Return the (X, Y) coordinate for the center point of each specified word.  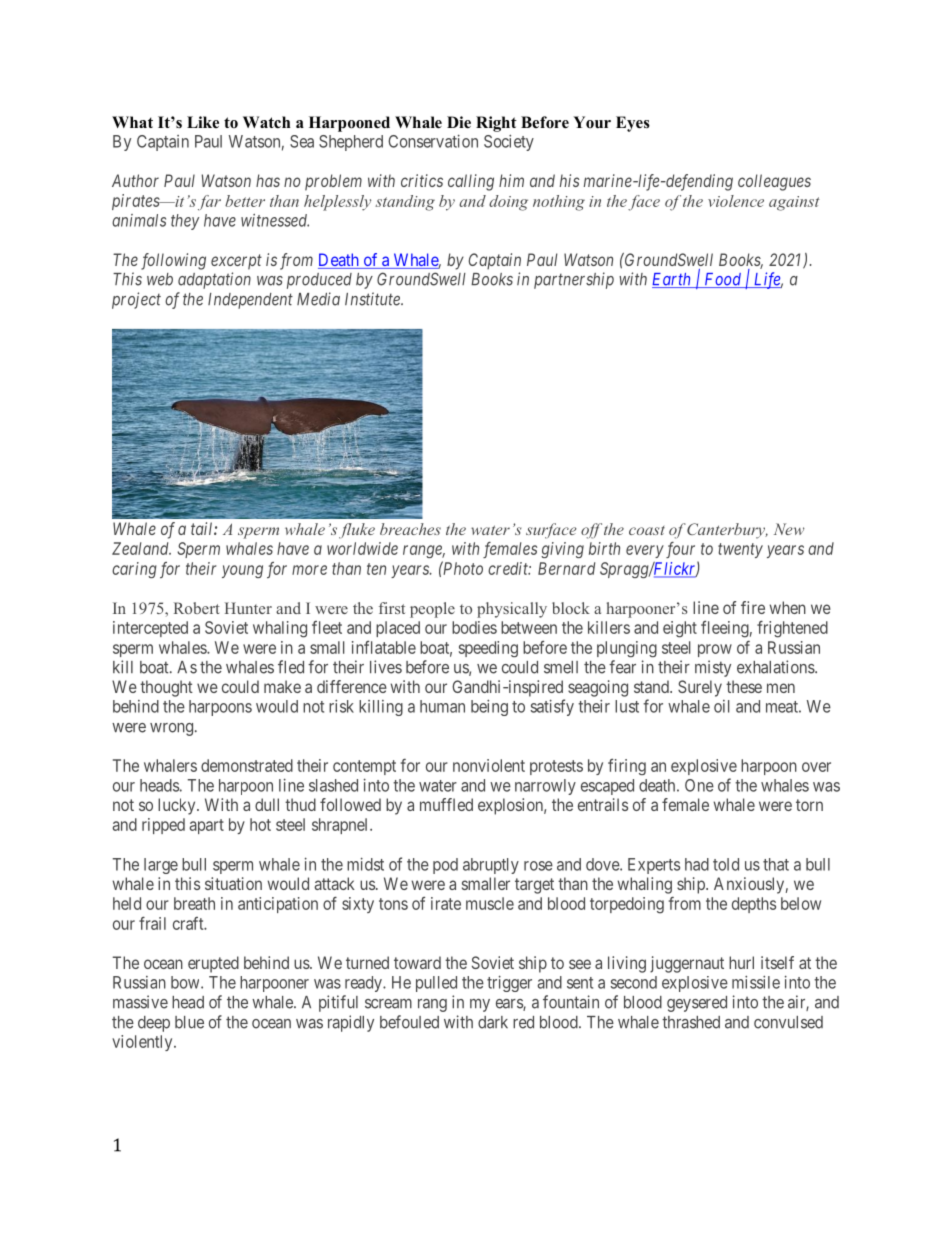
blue (189, 1022)
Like (203, 122)
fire (753, 607)
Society (509, 143)
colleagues (774, 182)
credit (509, 568)
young (242, 571)
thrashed (691, 1022)
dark (493, 1022)
